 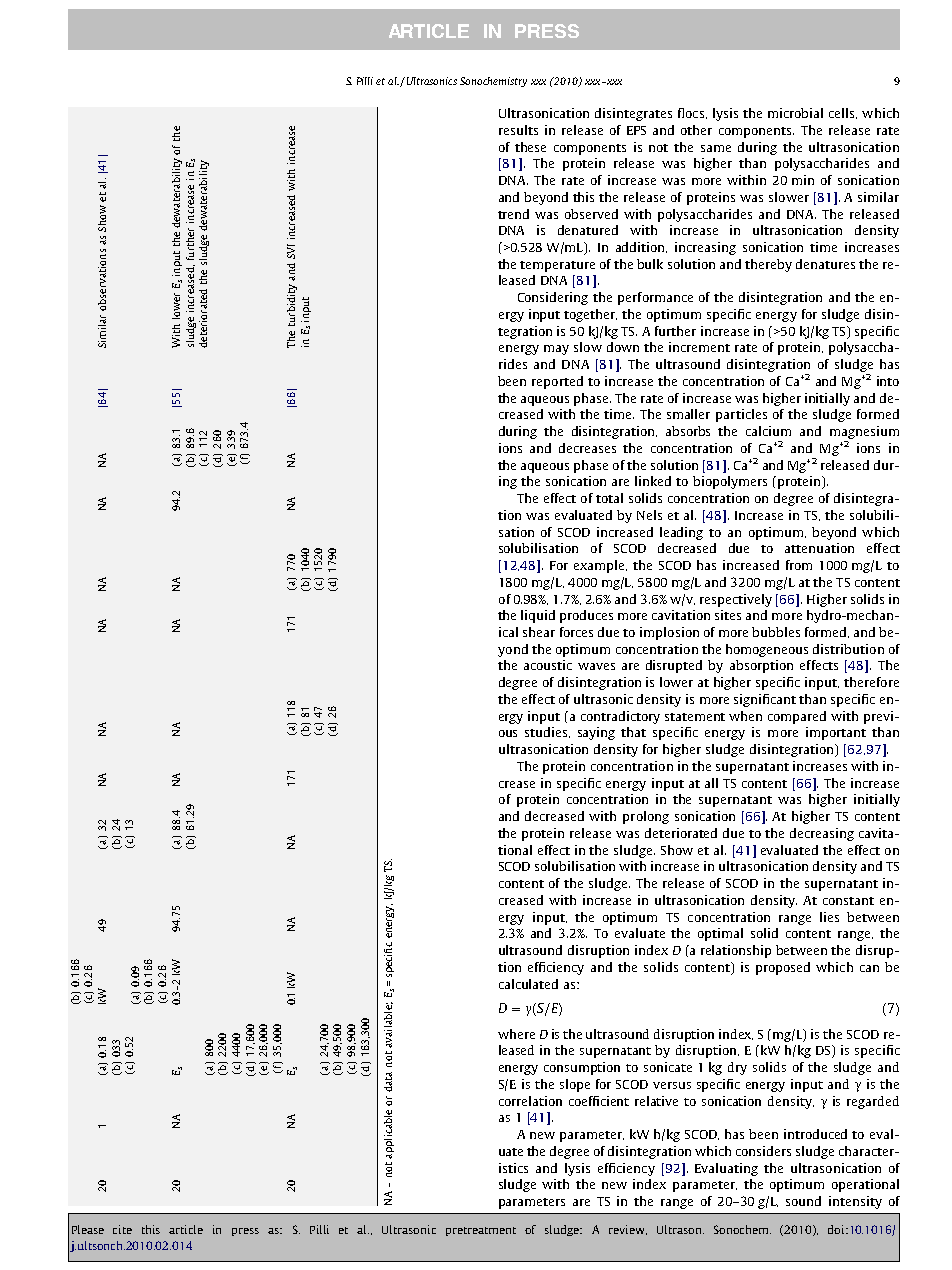 I want to click on intensity, so click(x=855, y=1202).
